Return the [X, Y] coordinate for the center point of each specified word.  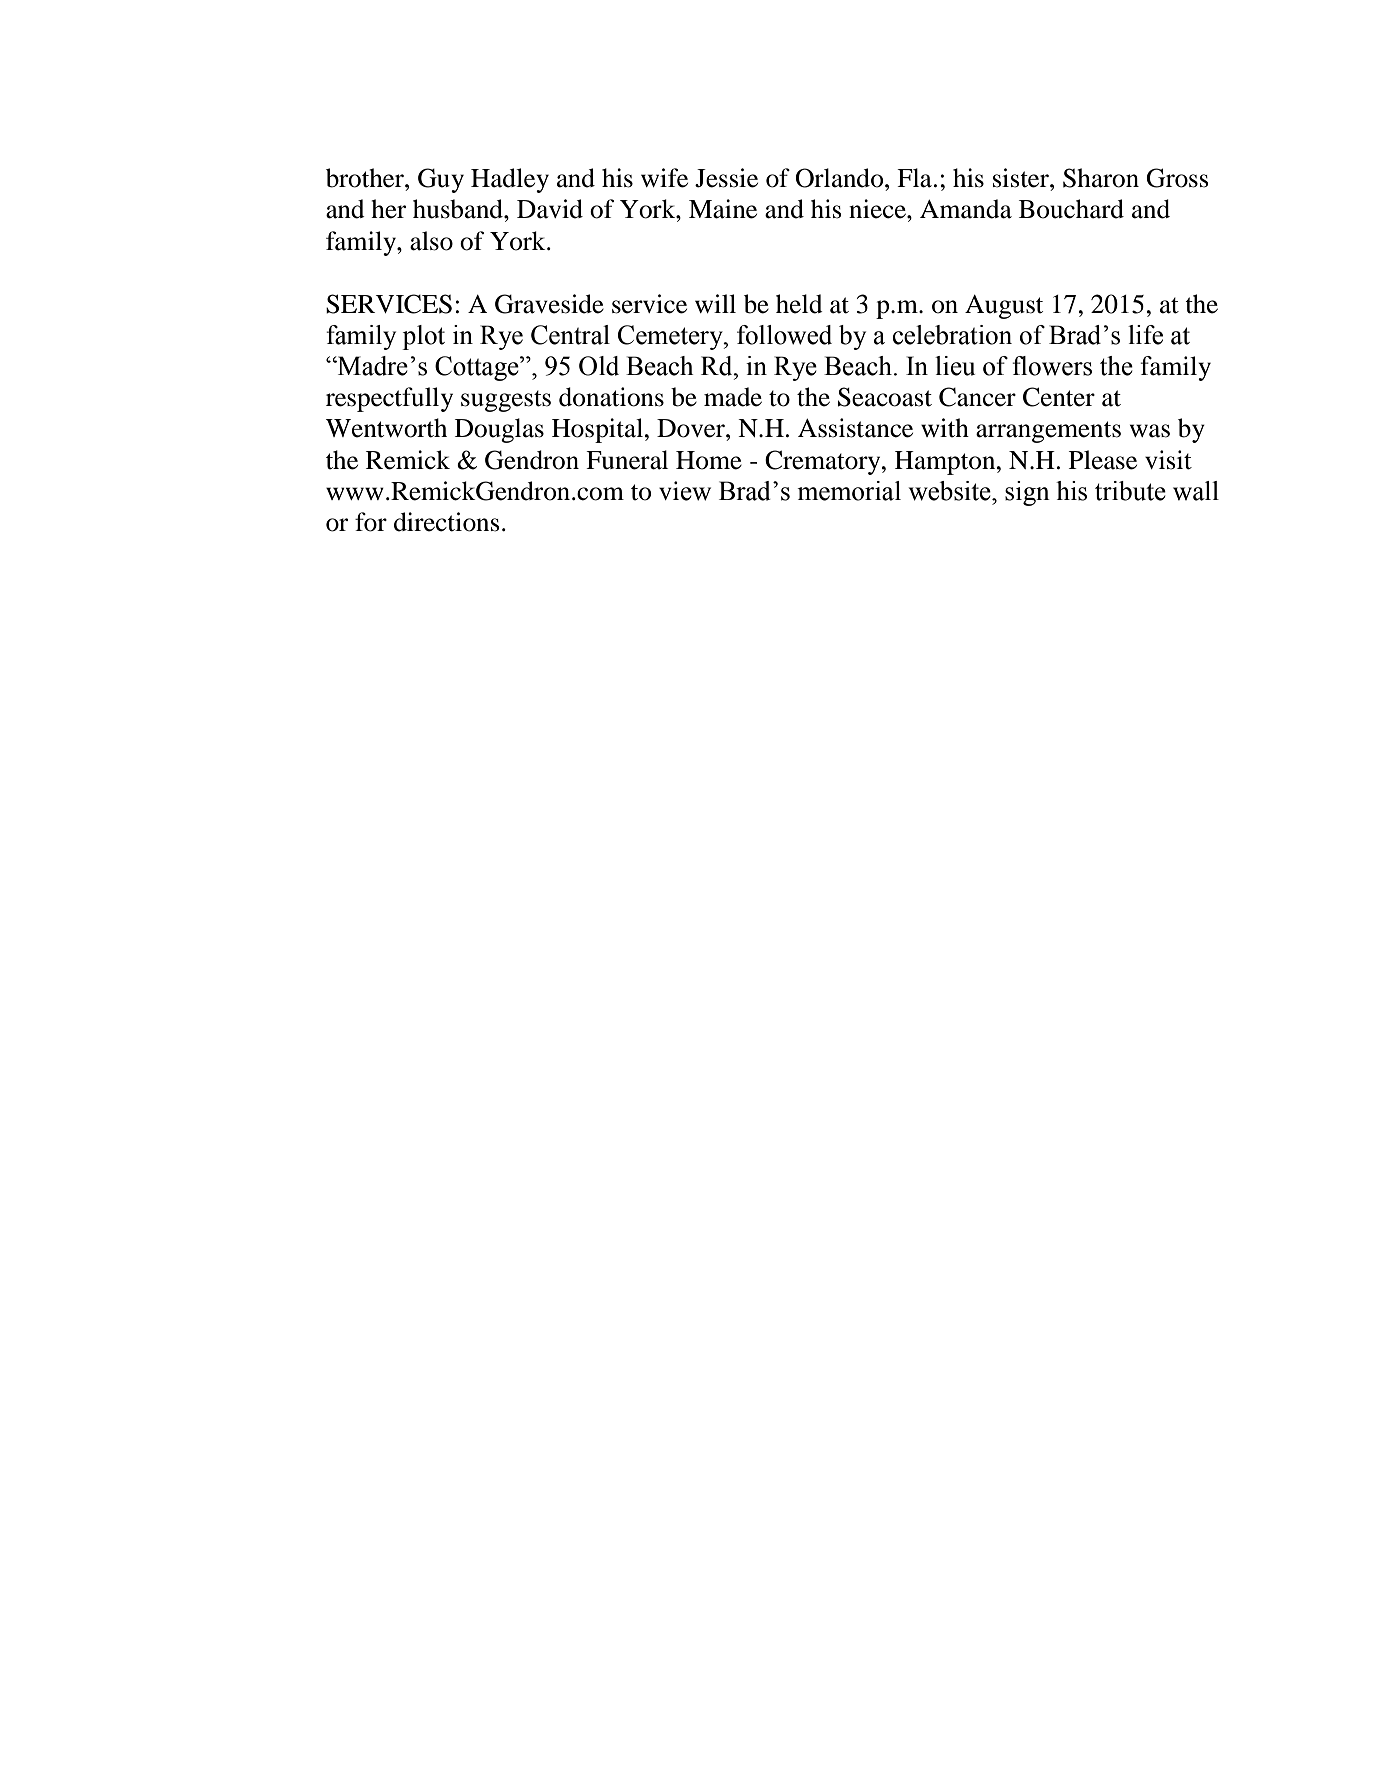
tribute [1130, 491]
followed [784, 335]
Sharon [1101, 178]
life [1145, 335]
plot [423, 337]
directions [447, 522]
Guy [441, 180]
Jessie [726, 178]
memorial [849, 491]
